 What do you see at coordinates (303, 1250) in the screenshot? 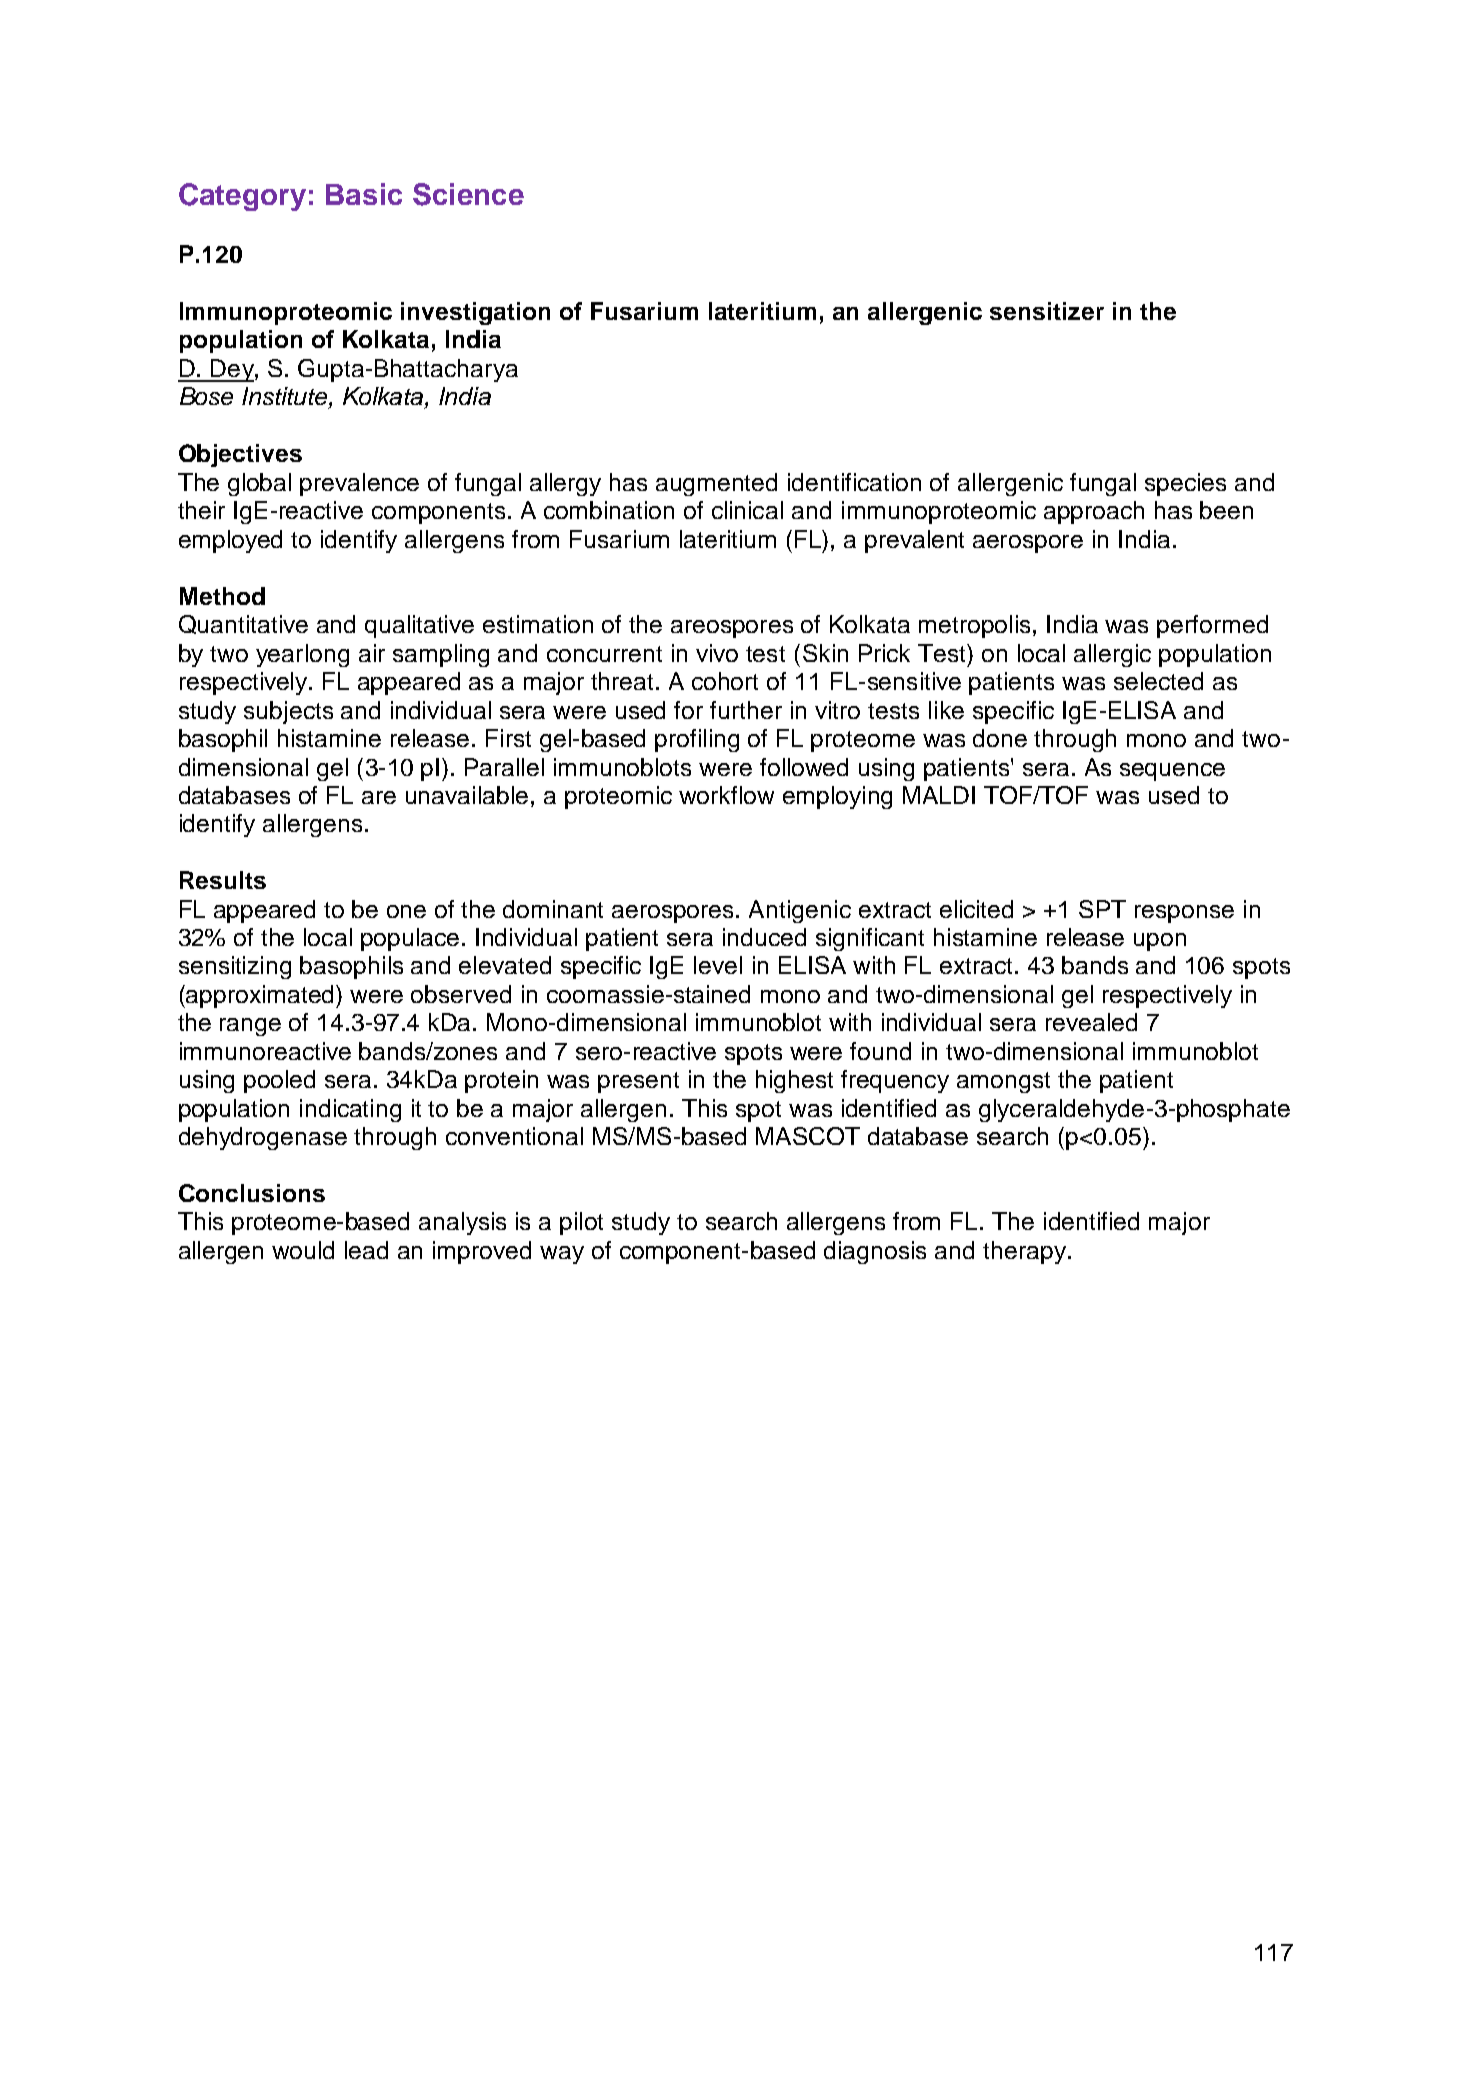
I see `would` at bounding box center [303, 1250].
